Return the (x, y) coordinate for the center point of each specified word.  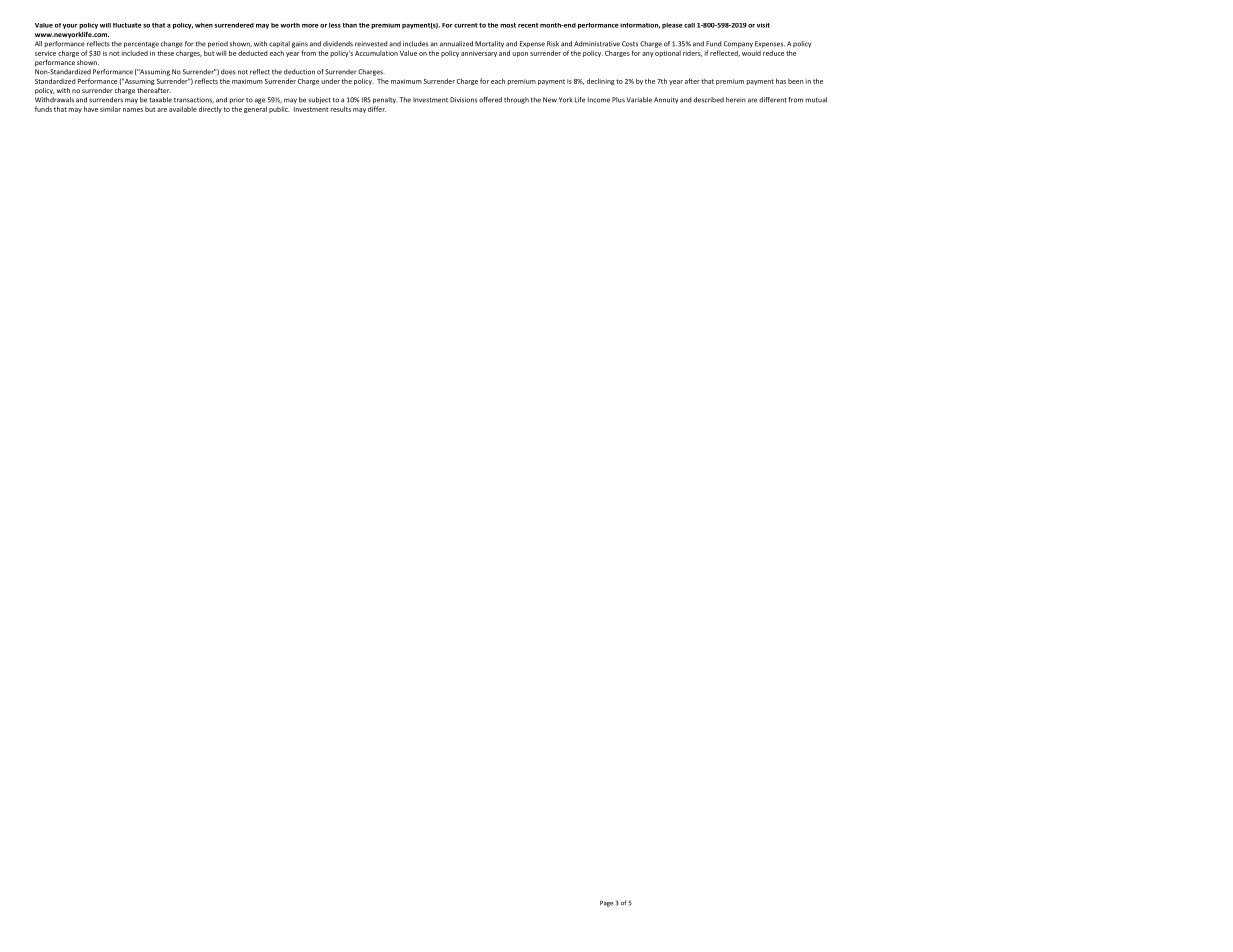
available (183, 109)
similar (110, 109)
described (709, 100)
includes (415, 44)
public (279, 110)
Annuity (666, 100)
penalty (385, 100)
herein (736, 100)
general (255, 109)
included (135, 53)
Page (606, 903)
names (133, 110)
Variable (639, 100)
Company (738, 44)
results (341, 109)
